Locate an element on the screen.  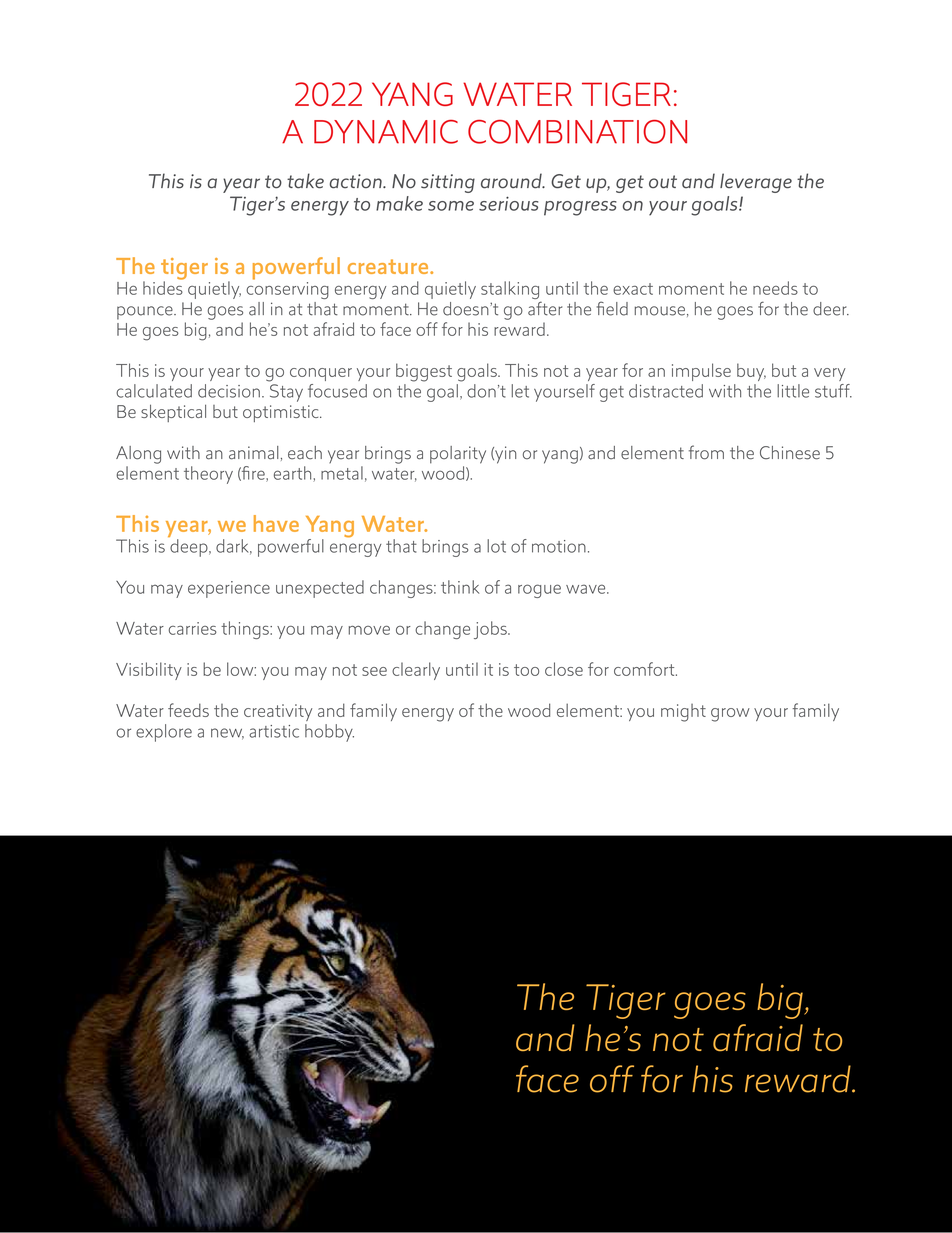
let is located at coordinates (520, 391).
